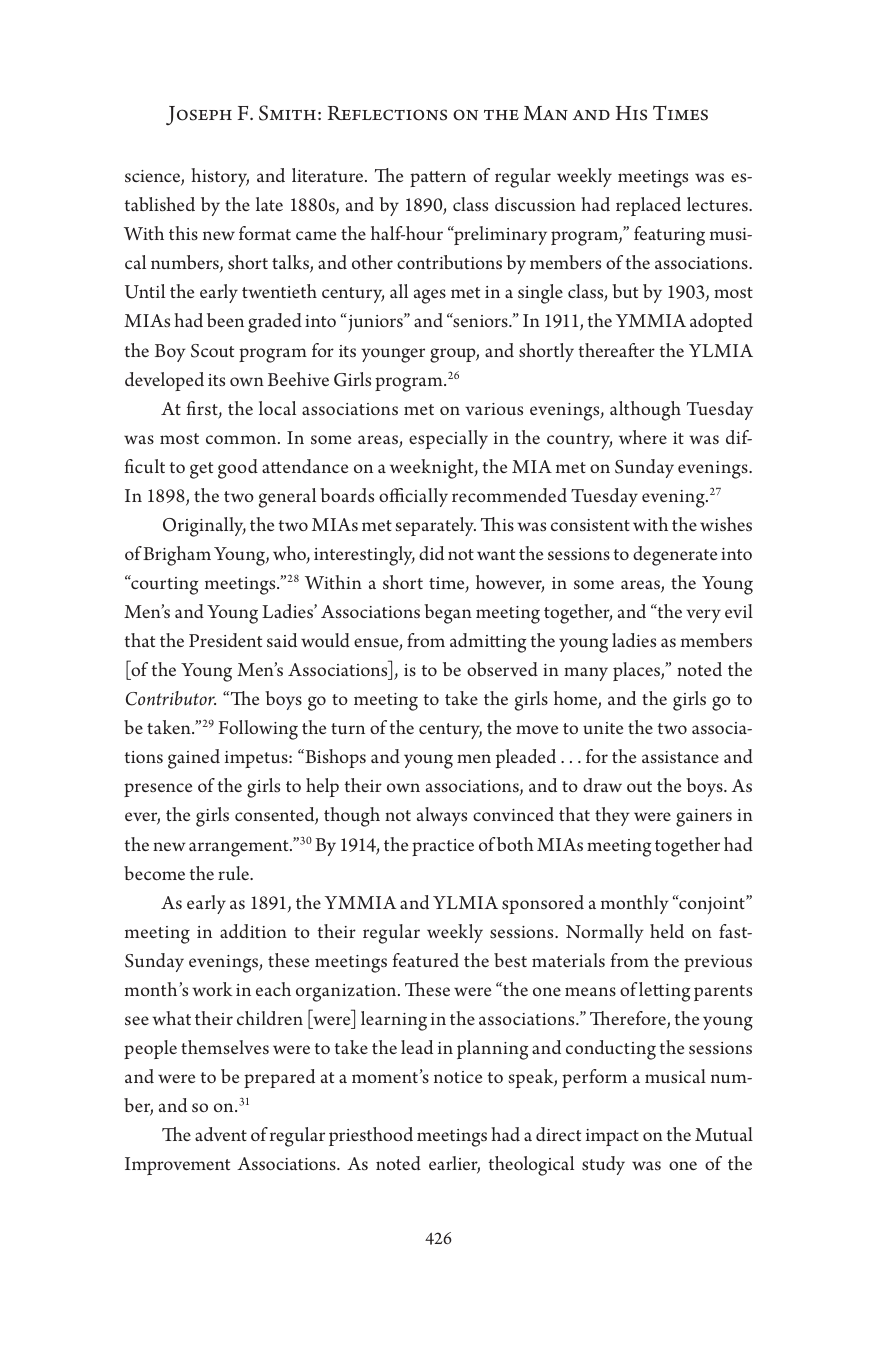  What do you see at coordinates (612, 1137) in the image?
I see `impact` at bounding box center [612, 1137].
